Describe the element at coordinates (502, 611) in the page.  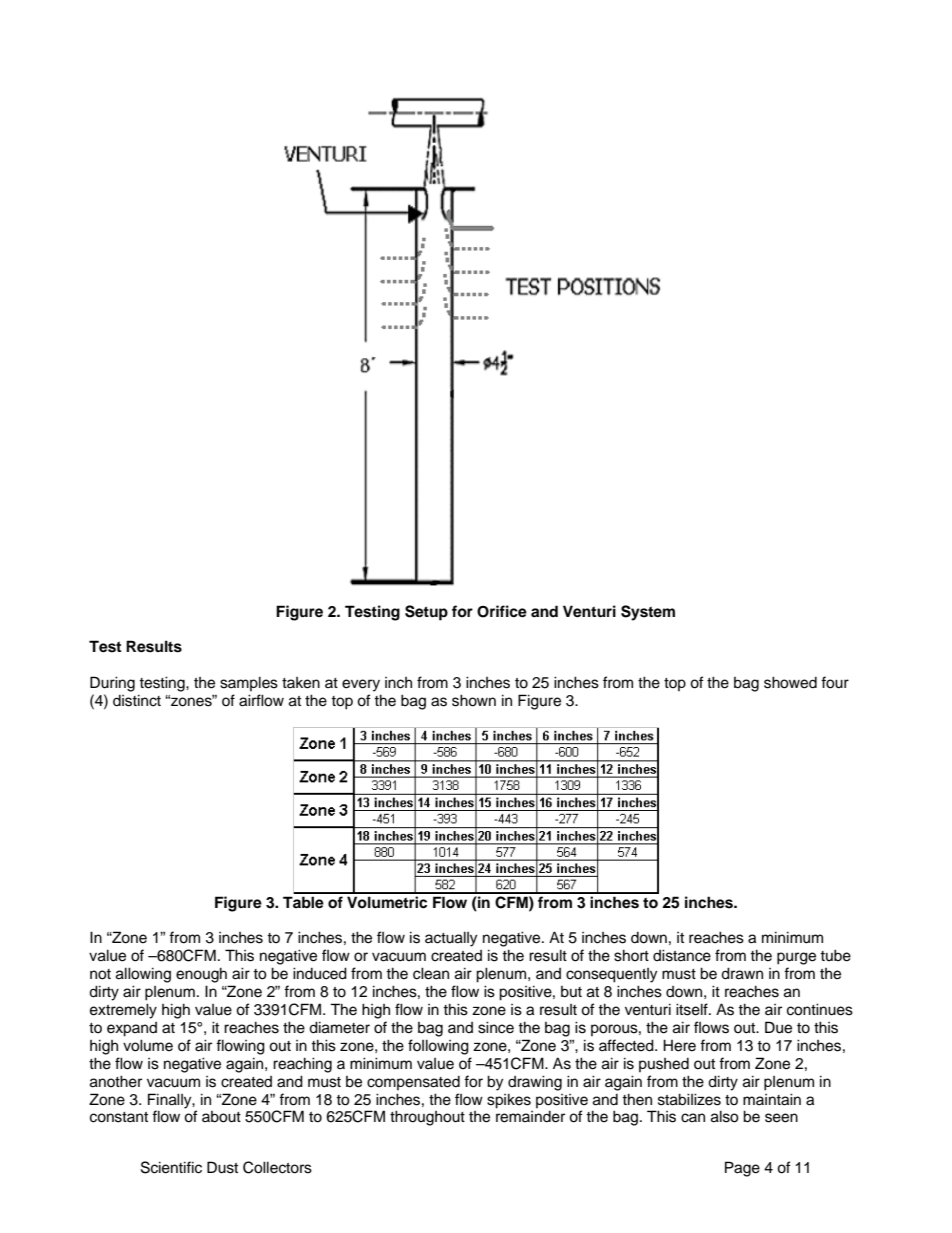
I see `Orifice` at that location.
